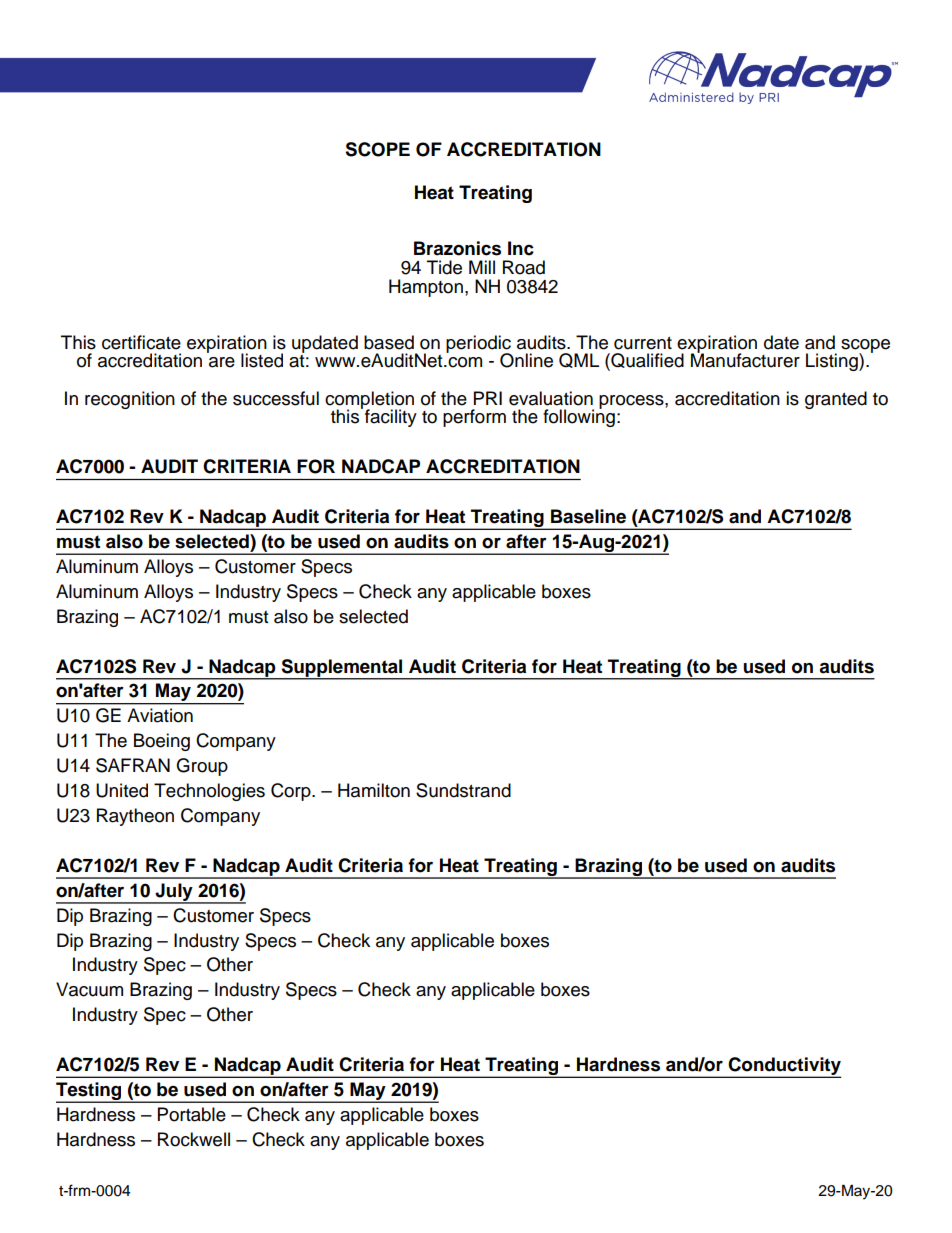  Describe the element at coordinates (745, 359) in the screenshot. I see `Manufacturer` at that location.
